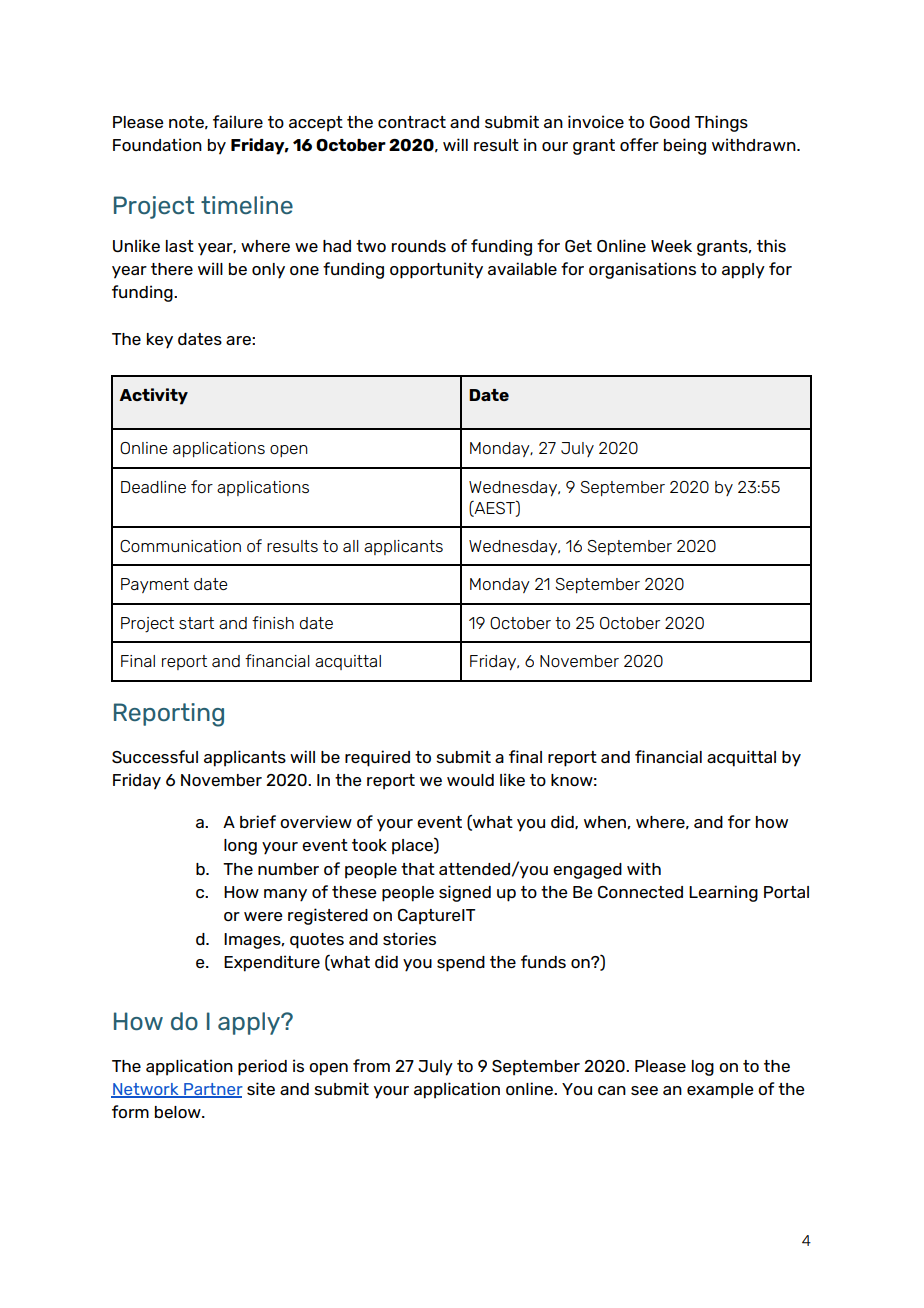 This image has width=924, height=1308. What do you see at coordinates (720, 1091) in the image?
I see `example` at bounding box center [720, 1091].
